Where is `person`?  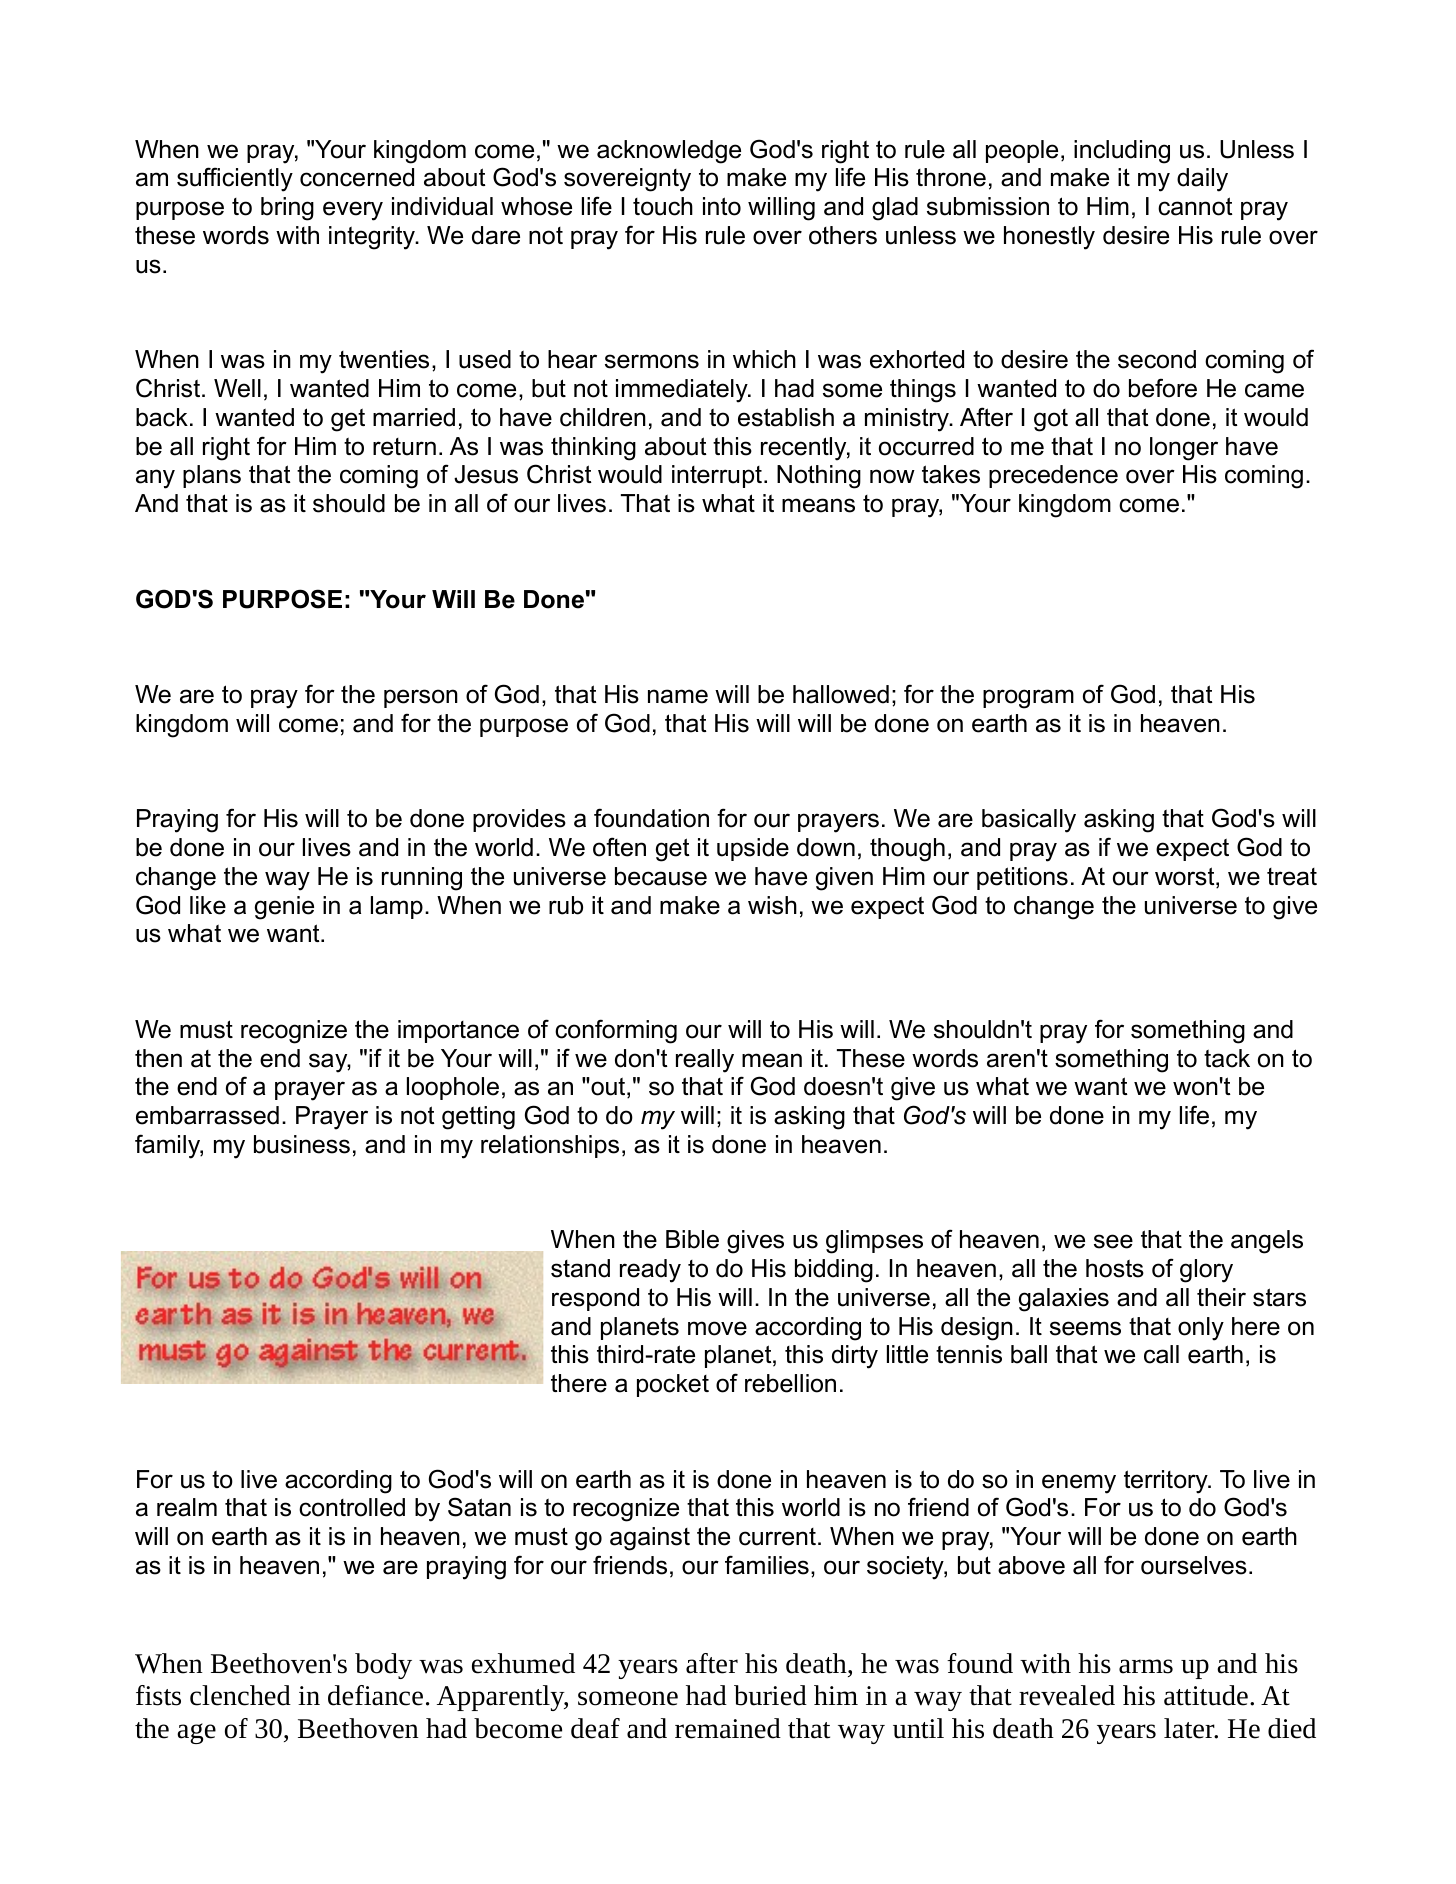
person is located at coordinates (421, 698).
